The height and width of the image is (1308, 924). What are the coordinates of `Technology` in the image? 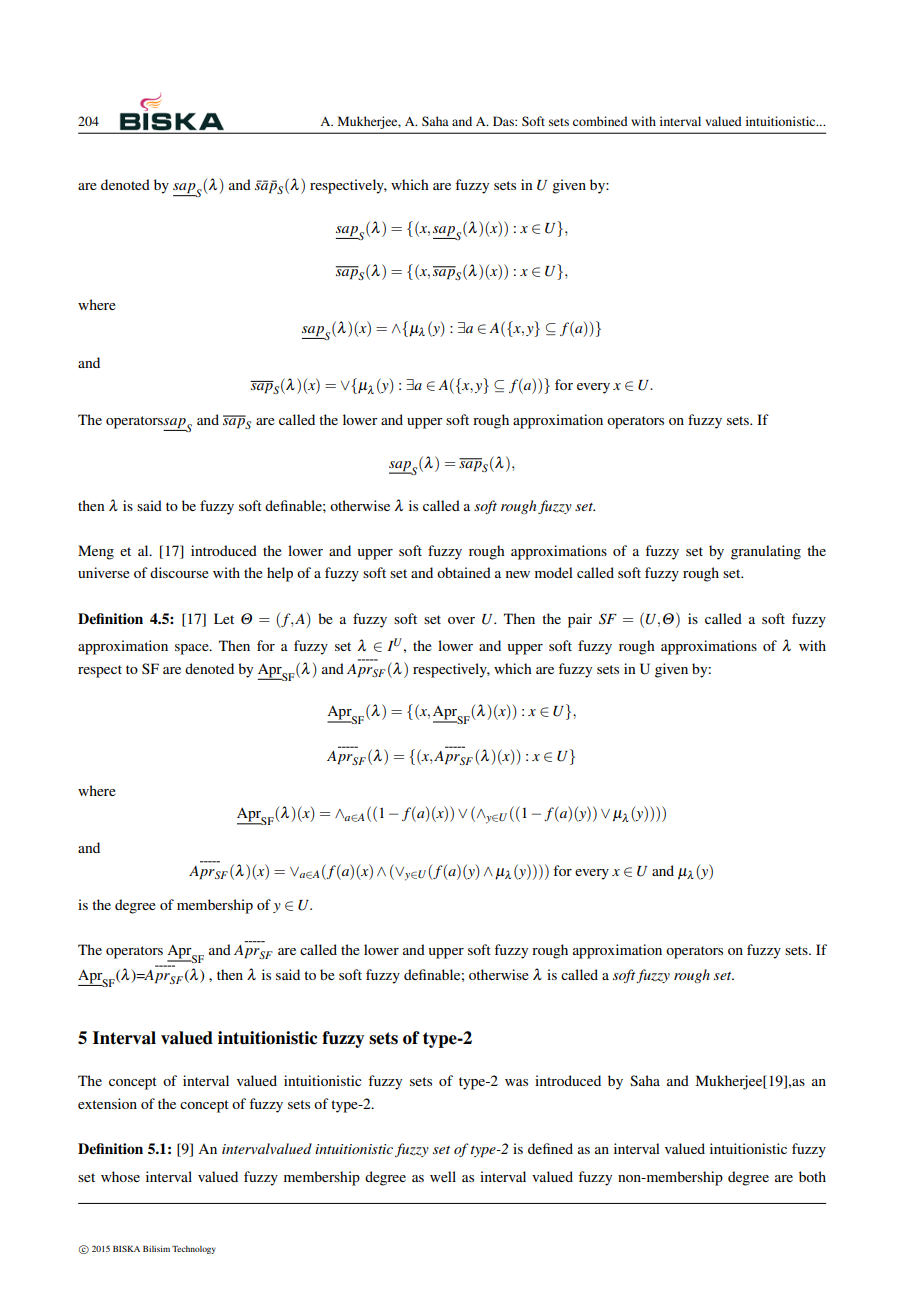 It's located at (194, 1250).
